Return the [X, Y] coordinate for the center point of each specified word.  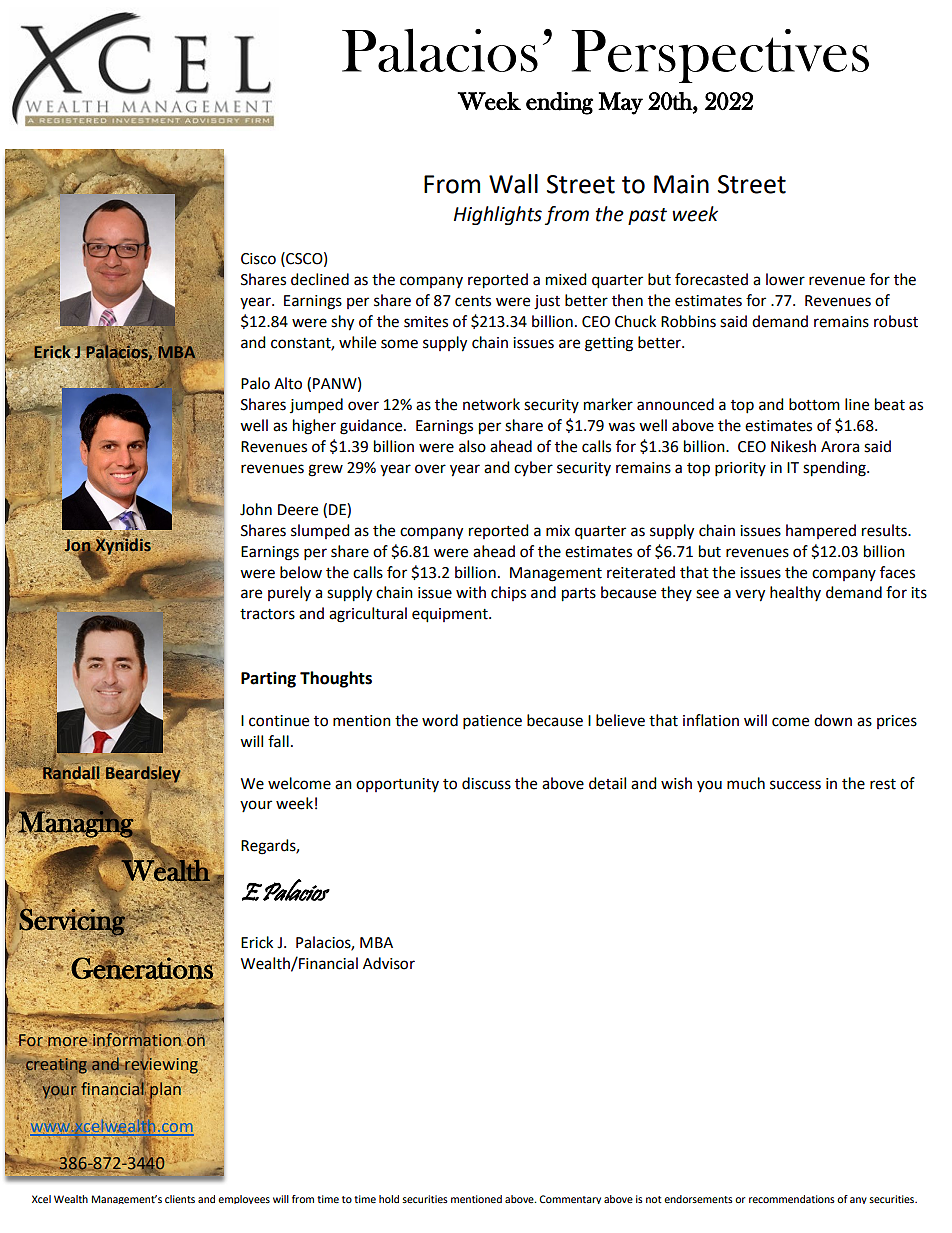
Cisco [258, 259]
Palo [255, 383]
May [620, 103]
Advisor [389, 963]
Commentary [570, 1199]
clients [180, 1199]
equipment [451, 615]
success [795, 785]
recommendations [792, 1199]
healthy [795, 593]
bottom [814, 404]
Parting [268, 679]
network [491, 404]
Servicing [72, 922]
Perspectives [720, 56]
